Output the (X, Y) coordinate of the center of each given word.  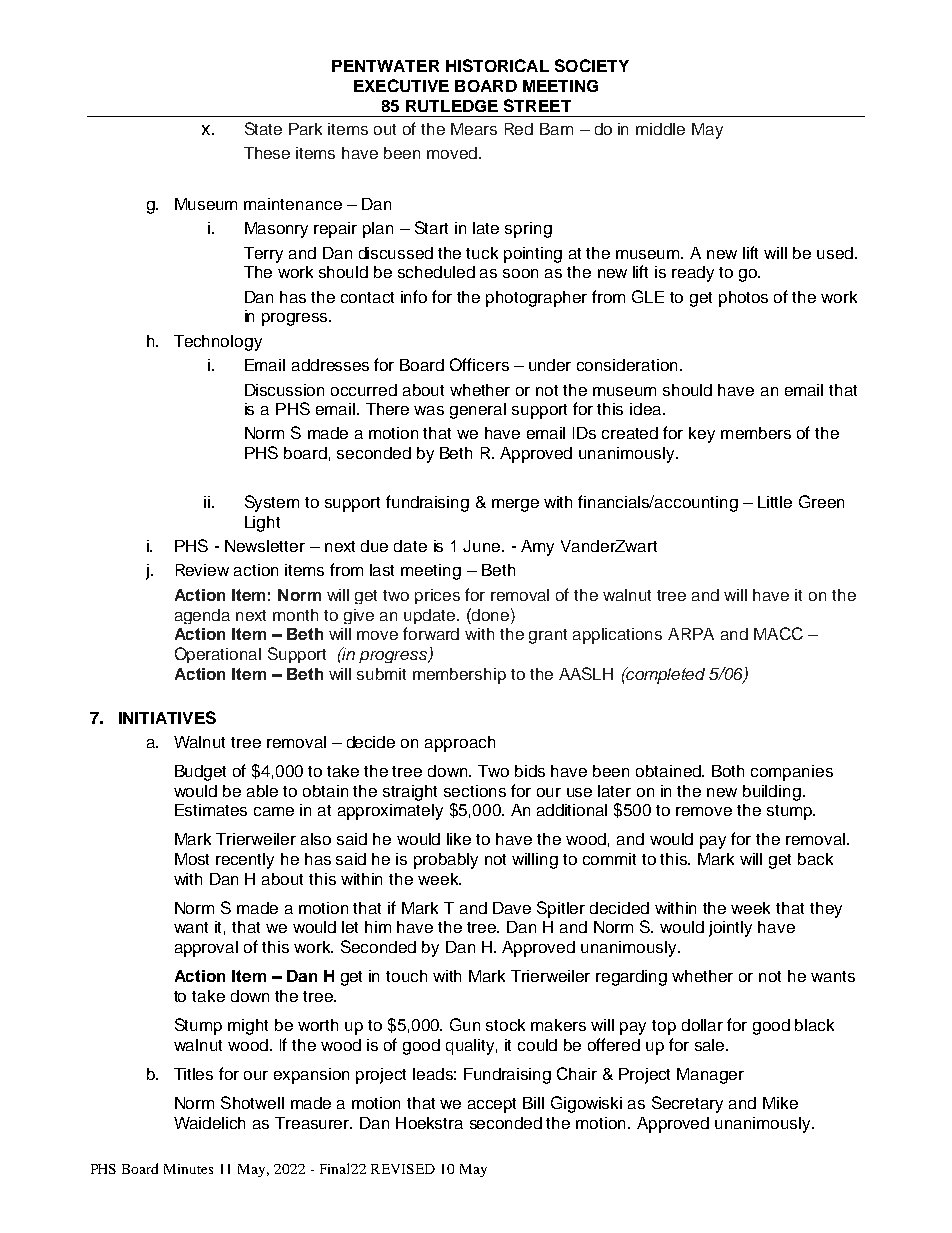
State (263, 128)
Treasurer (313, 1123)
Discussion (284, 390)
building (772, 793)
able (262, 791)
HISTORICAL (497, 65)
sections (475, 791)
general (478, 411)
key (702, 435)
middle (660, 129)
